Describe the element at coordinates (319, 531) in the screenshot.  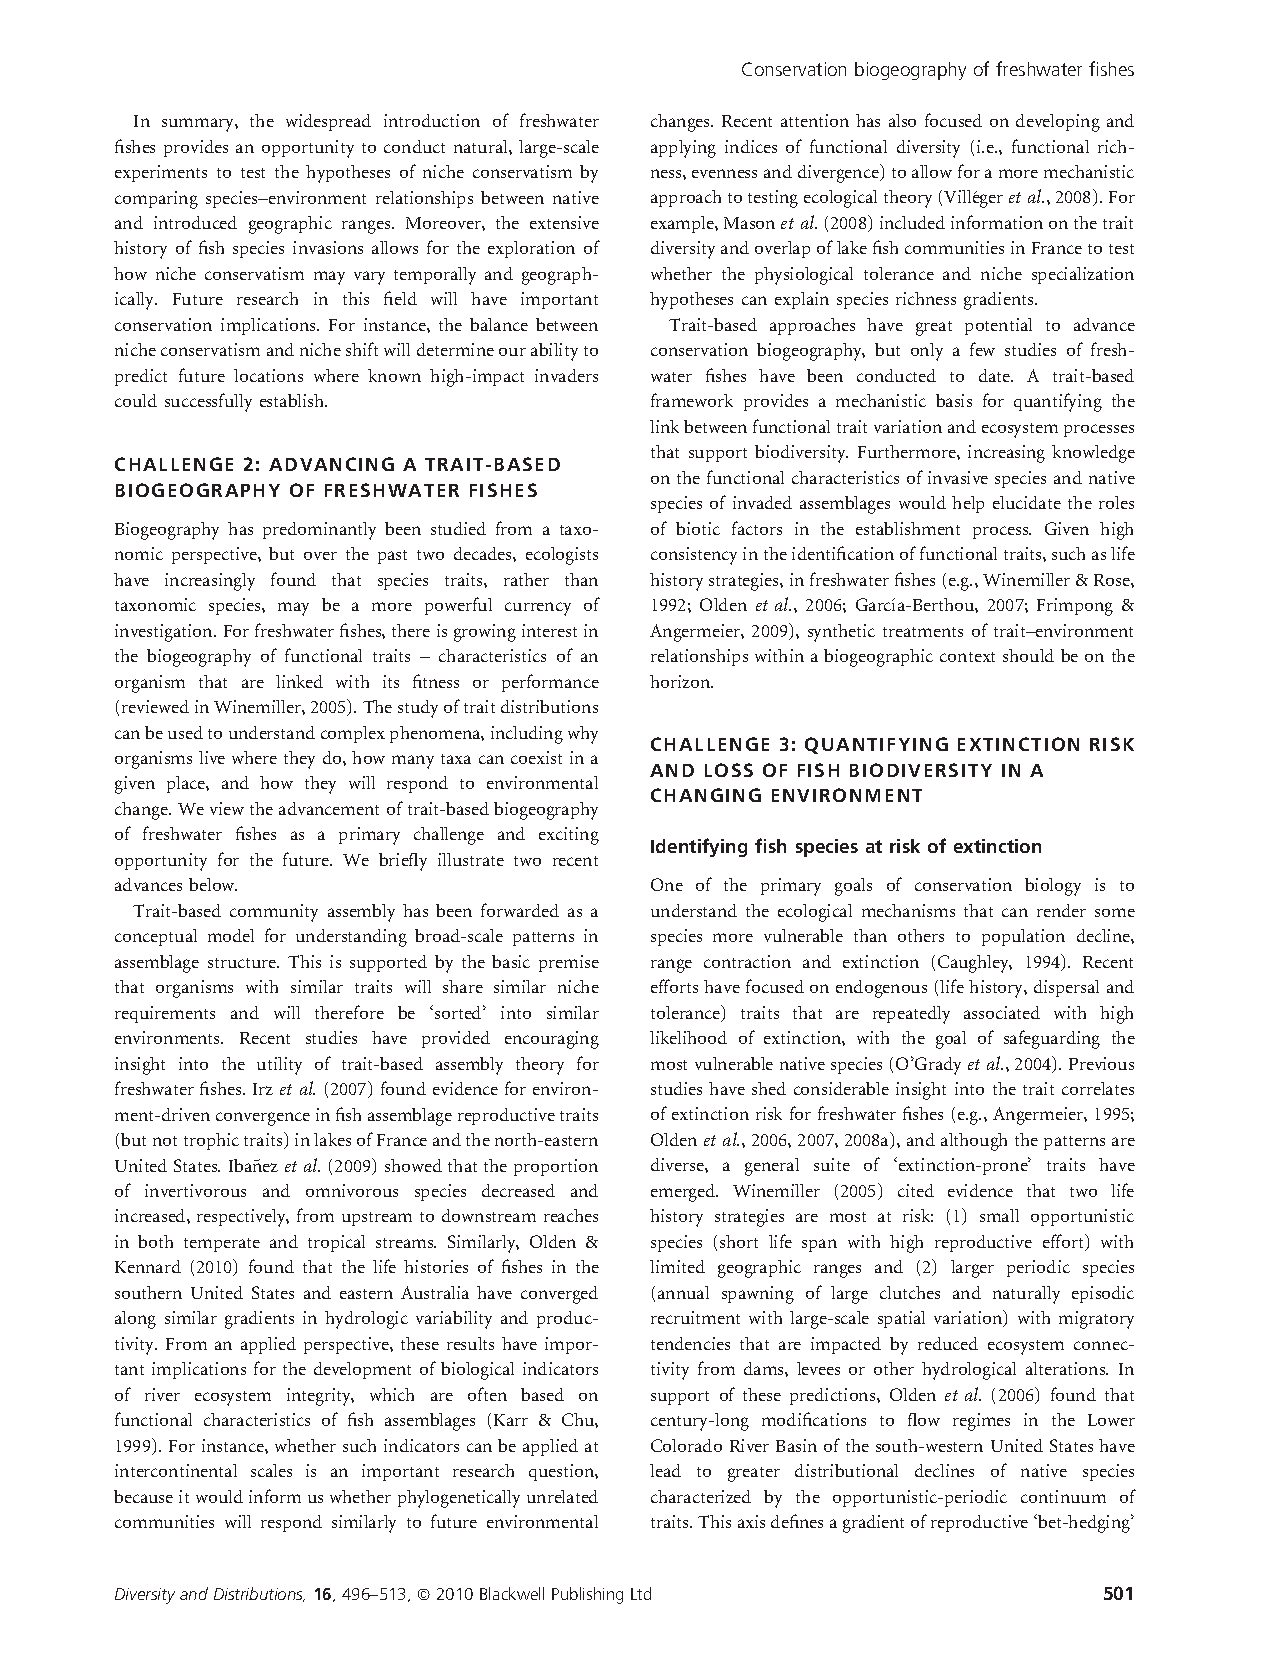
I see `predominantly` at that location.
